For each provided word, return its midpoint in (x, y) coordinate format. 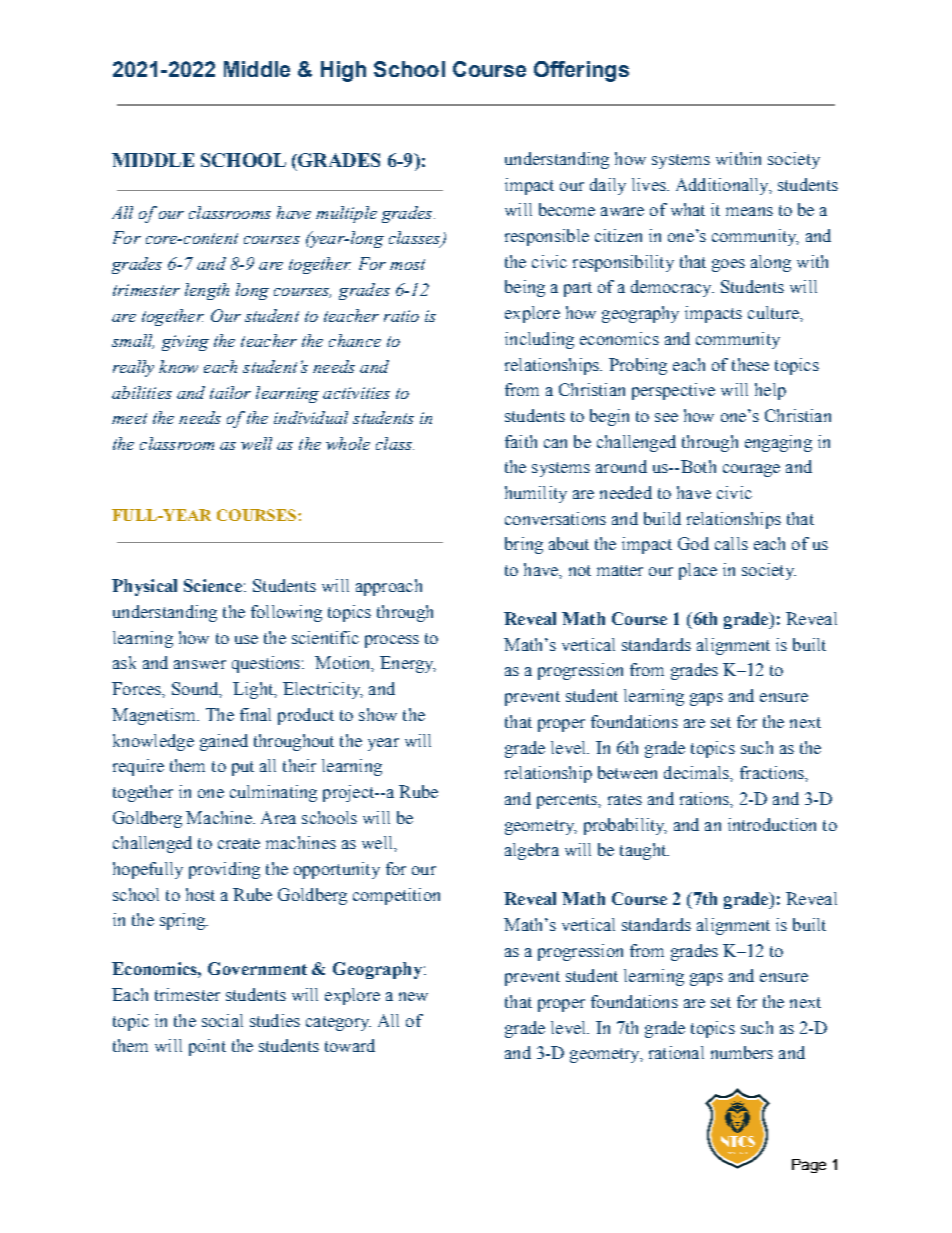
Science (213, 585)
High (343, 71)
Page (809, 1166)
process (392, 641)
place (698, 571)
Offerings (581, 71)
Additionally (723, 186)
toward (350, 1045)
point (207, 1047)
